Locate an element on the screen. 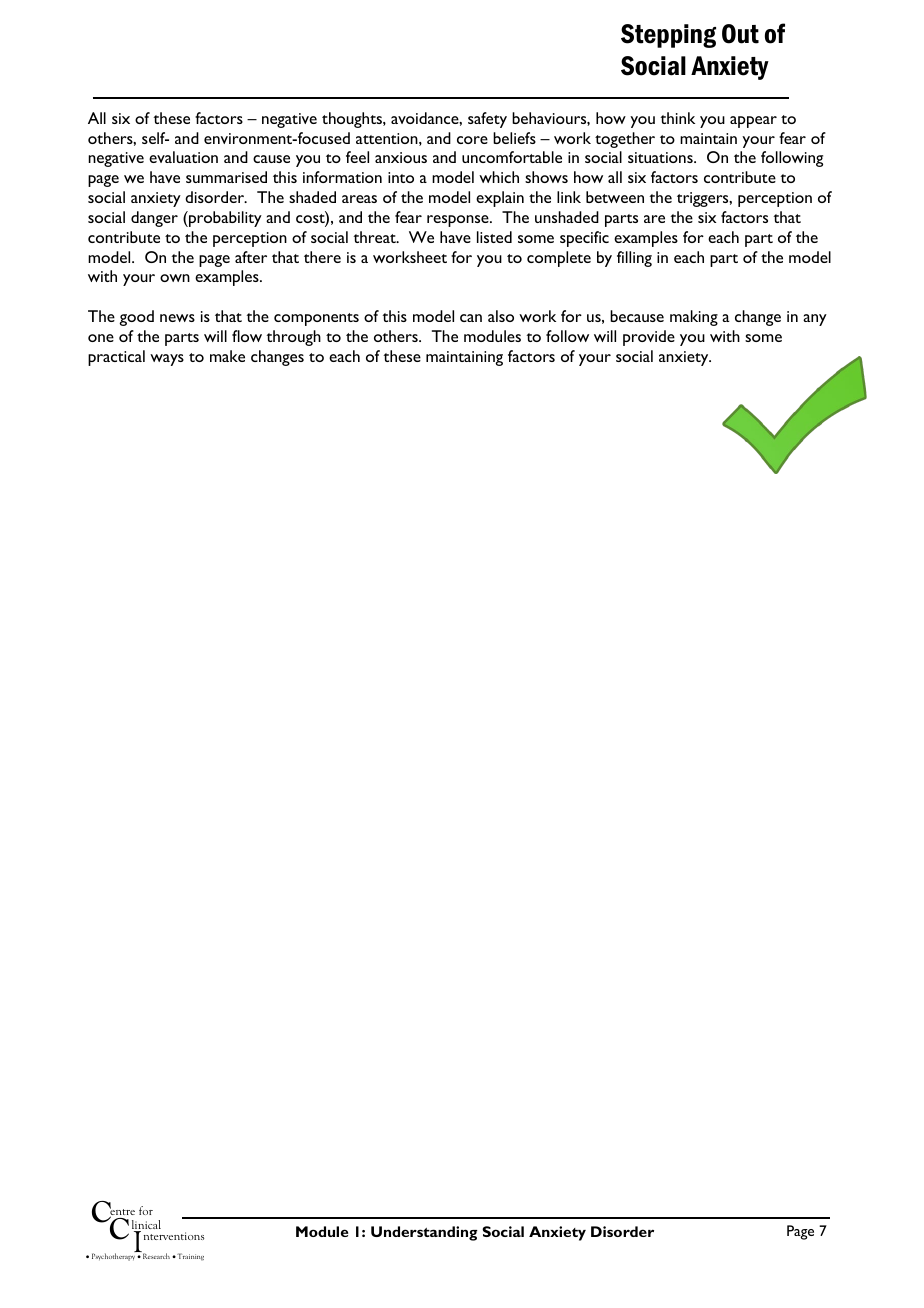 The height and width of the screenshot is (1308, 924). Understanding is located at coordinates (424, 1233).
